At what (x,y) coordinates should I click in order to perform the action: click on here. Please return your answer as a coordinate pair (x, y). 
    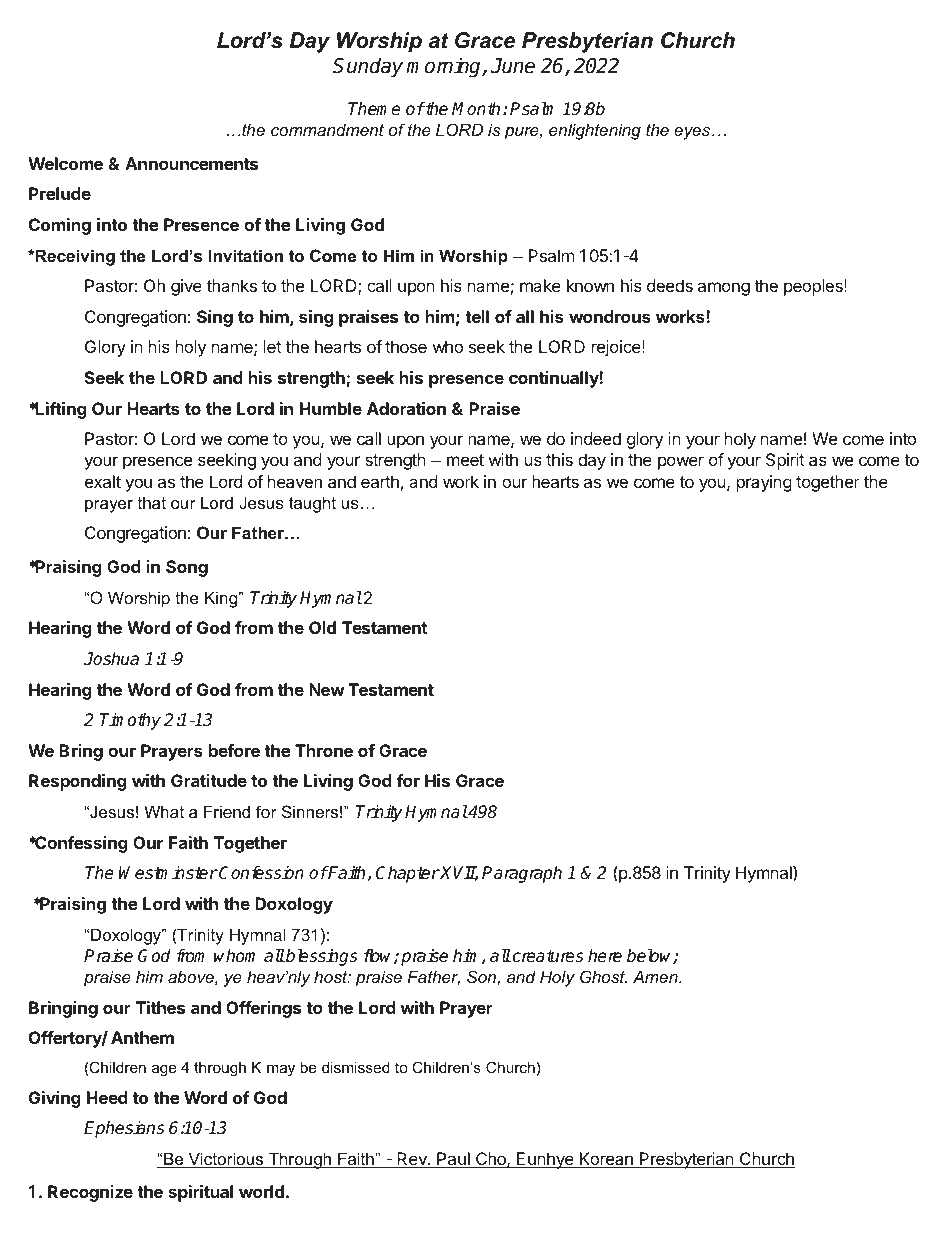
    Looking at the image, I should click on (605, 956).
